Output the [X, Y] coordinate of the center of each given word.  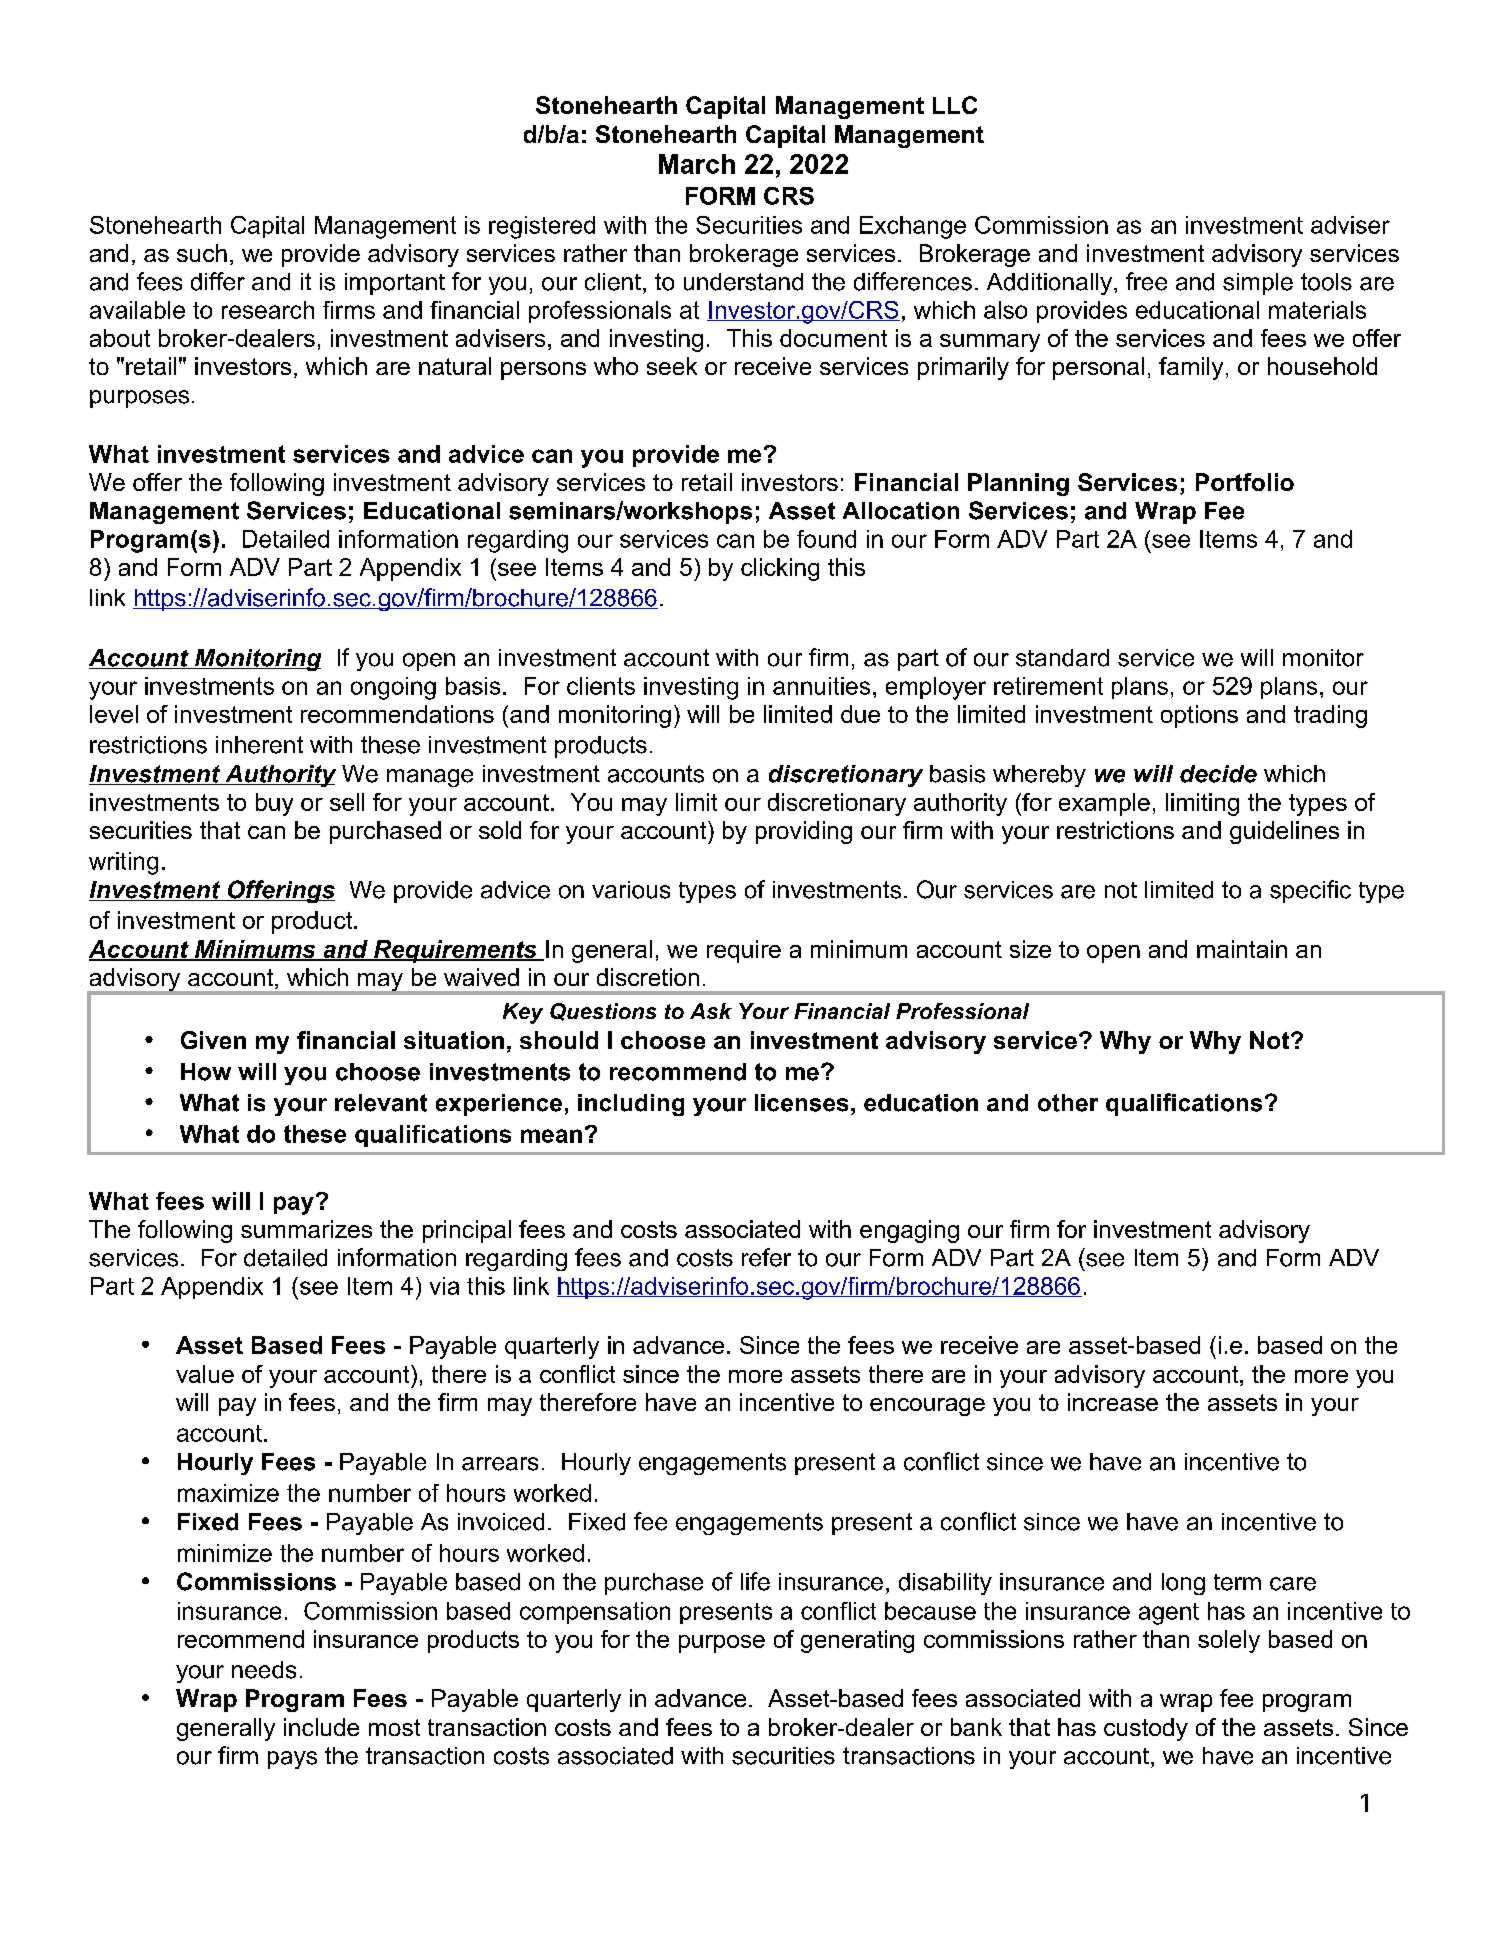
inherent [259, 745]
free [1146, 281]
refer [766, 1257]
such [202, 253]
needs [264, 1670]
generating [857, 1641]
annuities [821, 686]
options [1199, 716]
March [697, 164]
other [1068, 1103]
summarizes [306, 1229]
